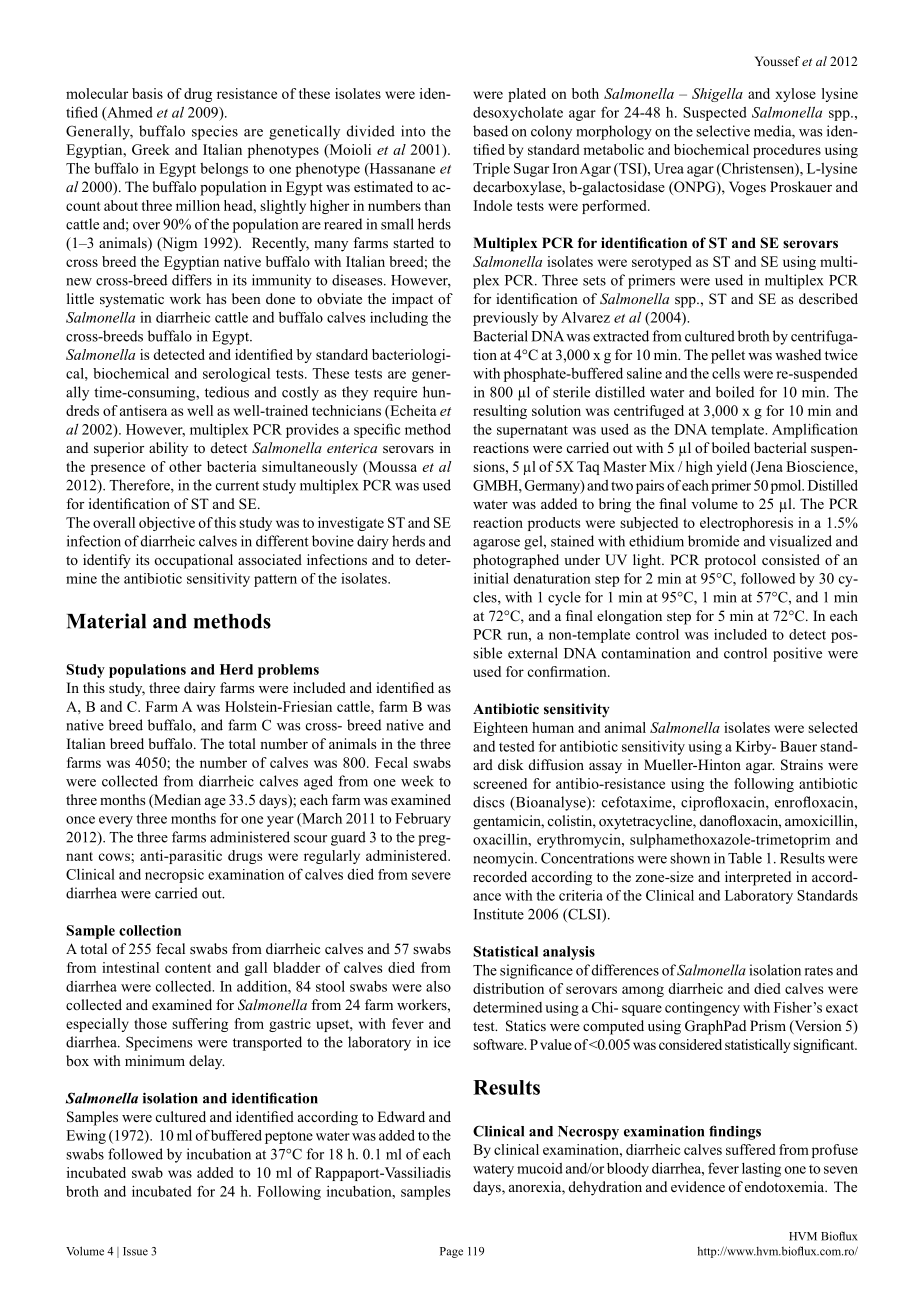 Image resolution: width=924 pixels, height=1308 pixels. I want to click on selective, so click(723, 131).
